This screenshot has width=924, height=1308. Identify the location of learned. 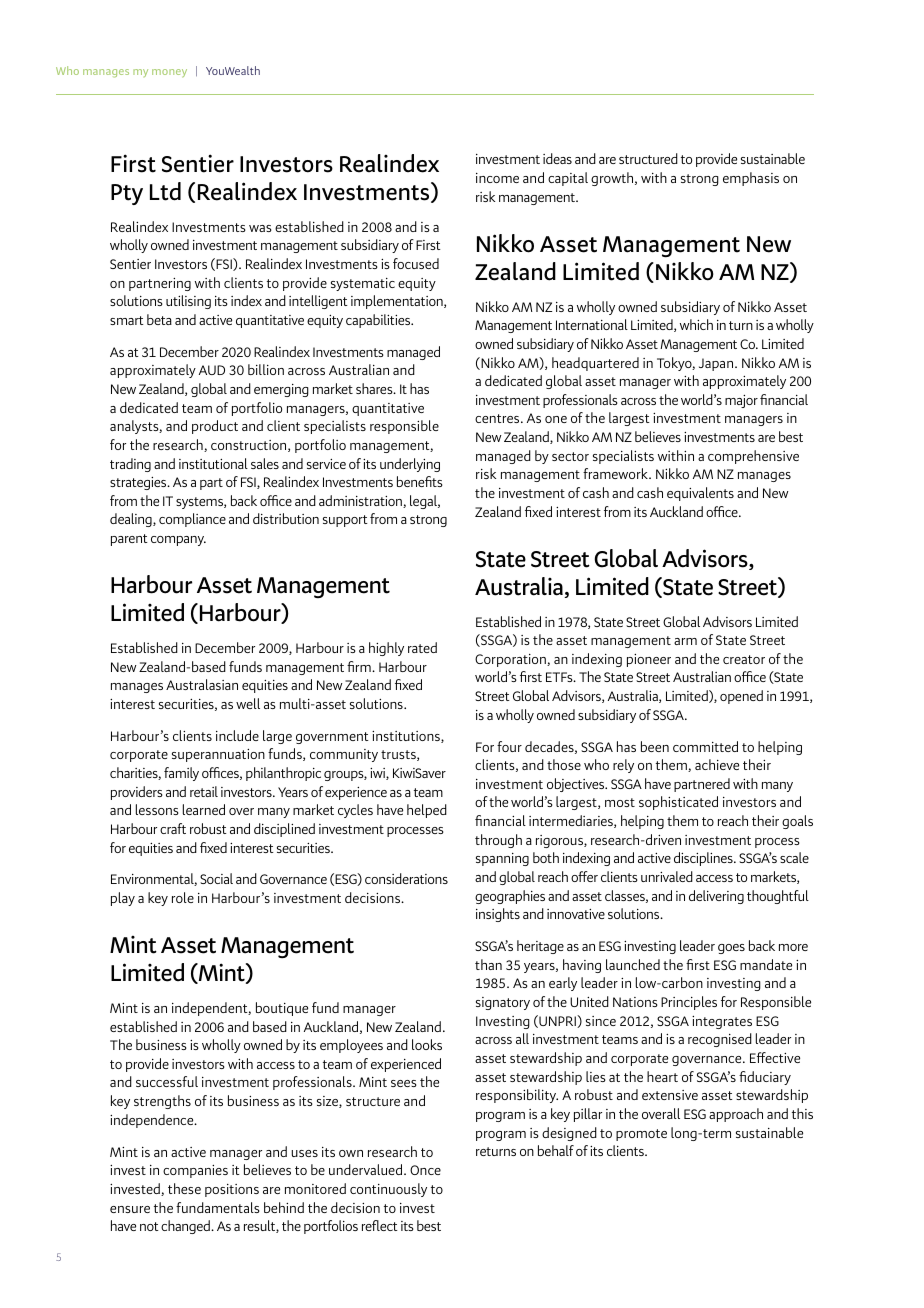
(204, 809).
